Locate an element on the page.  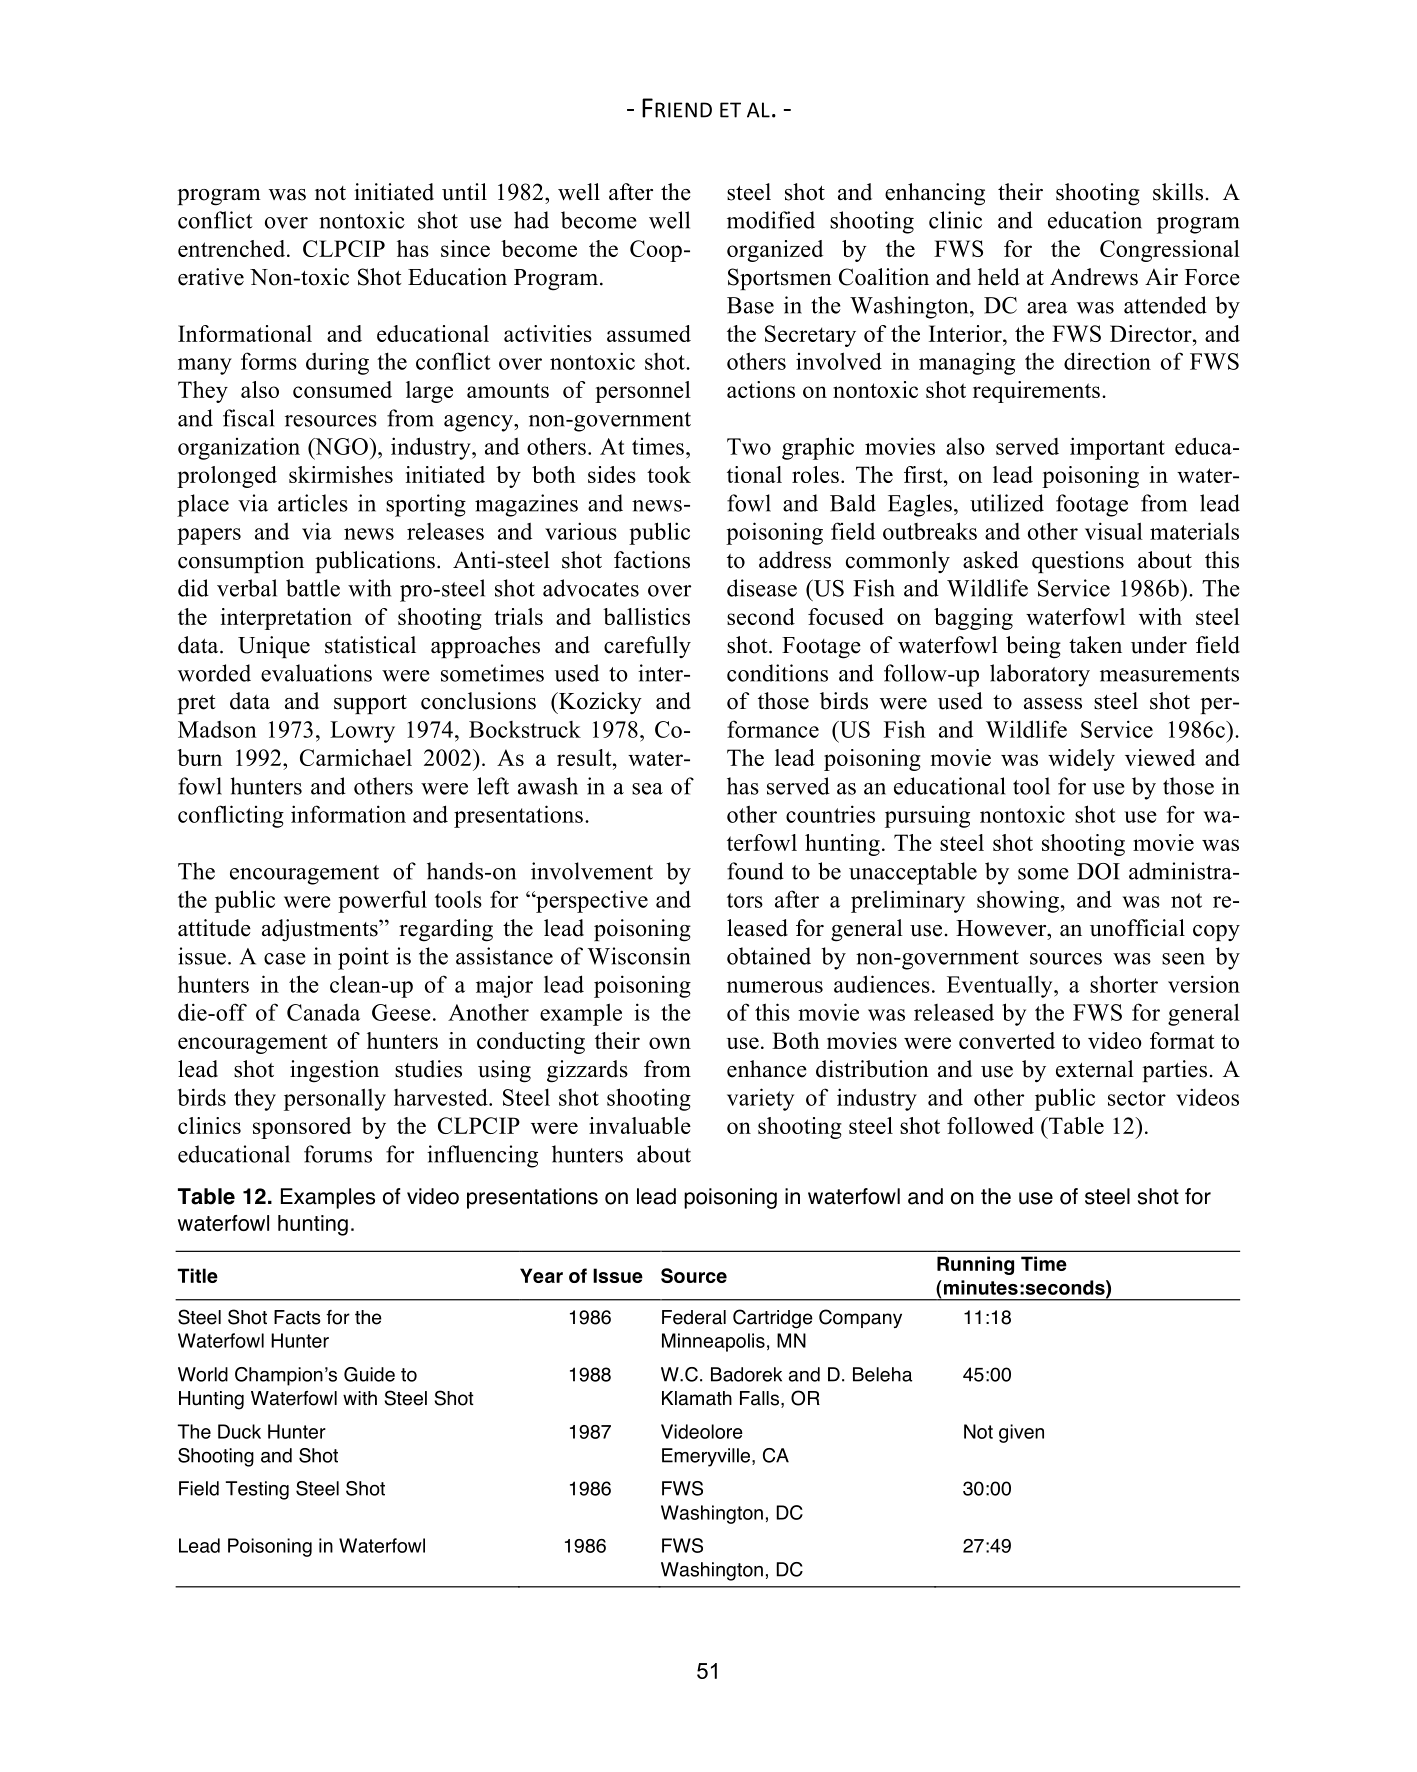
entrenched is located at coordinates (233, 248).
